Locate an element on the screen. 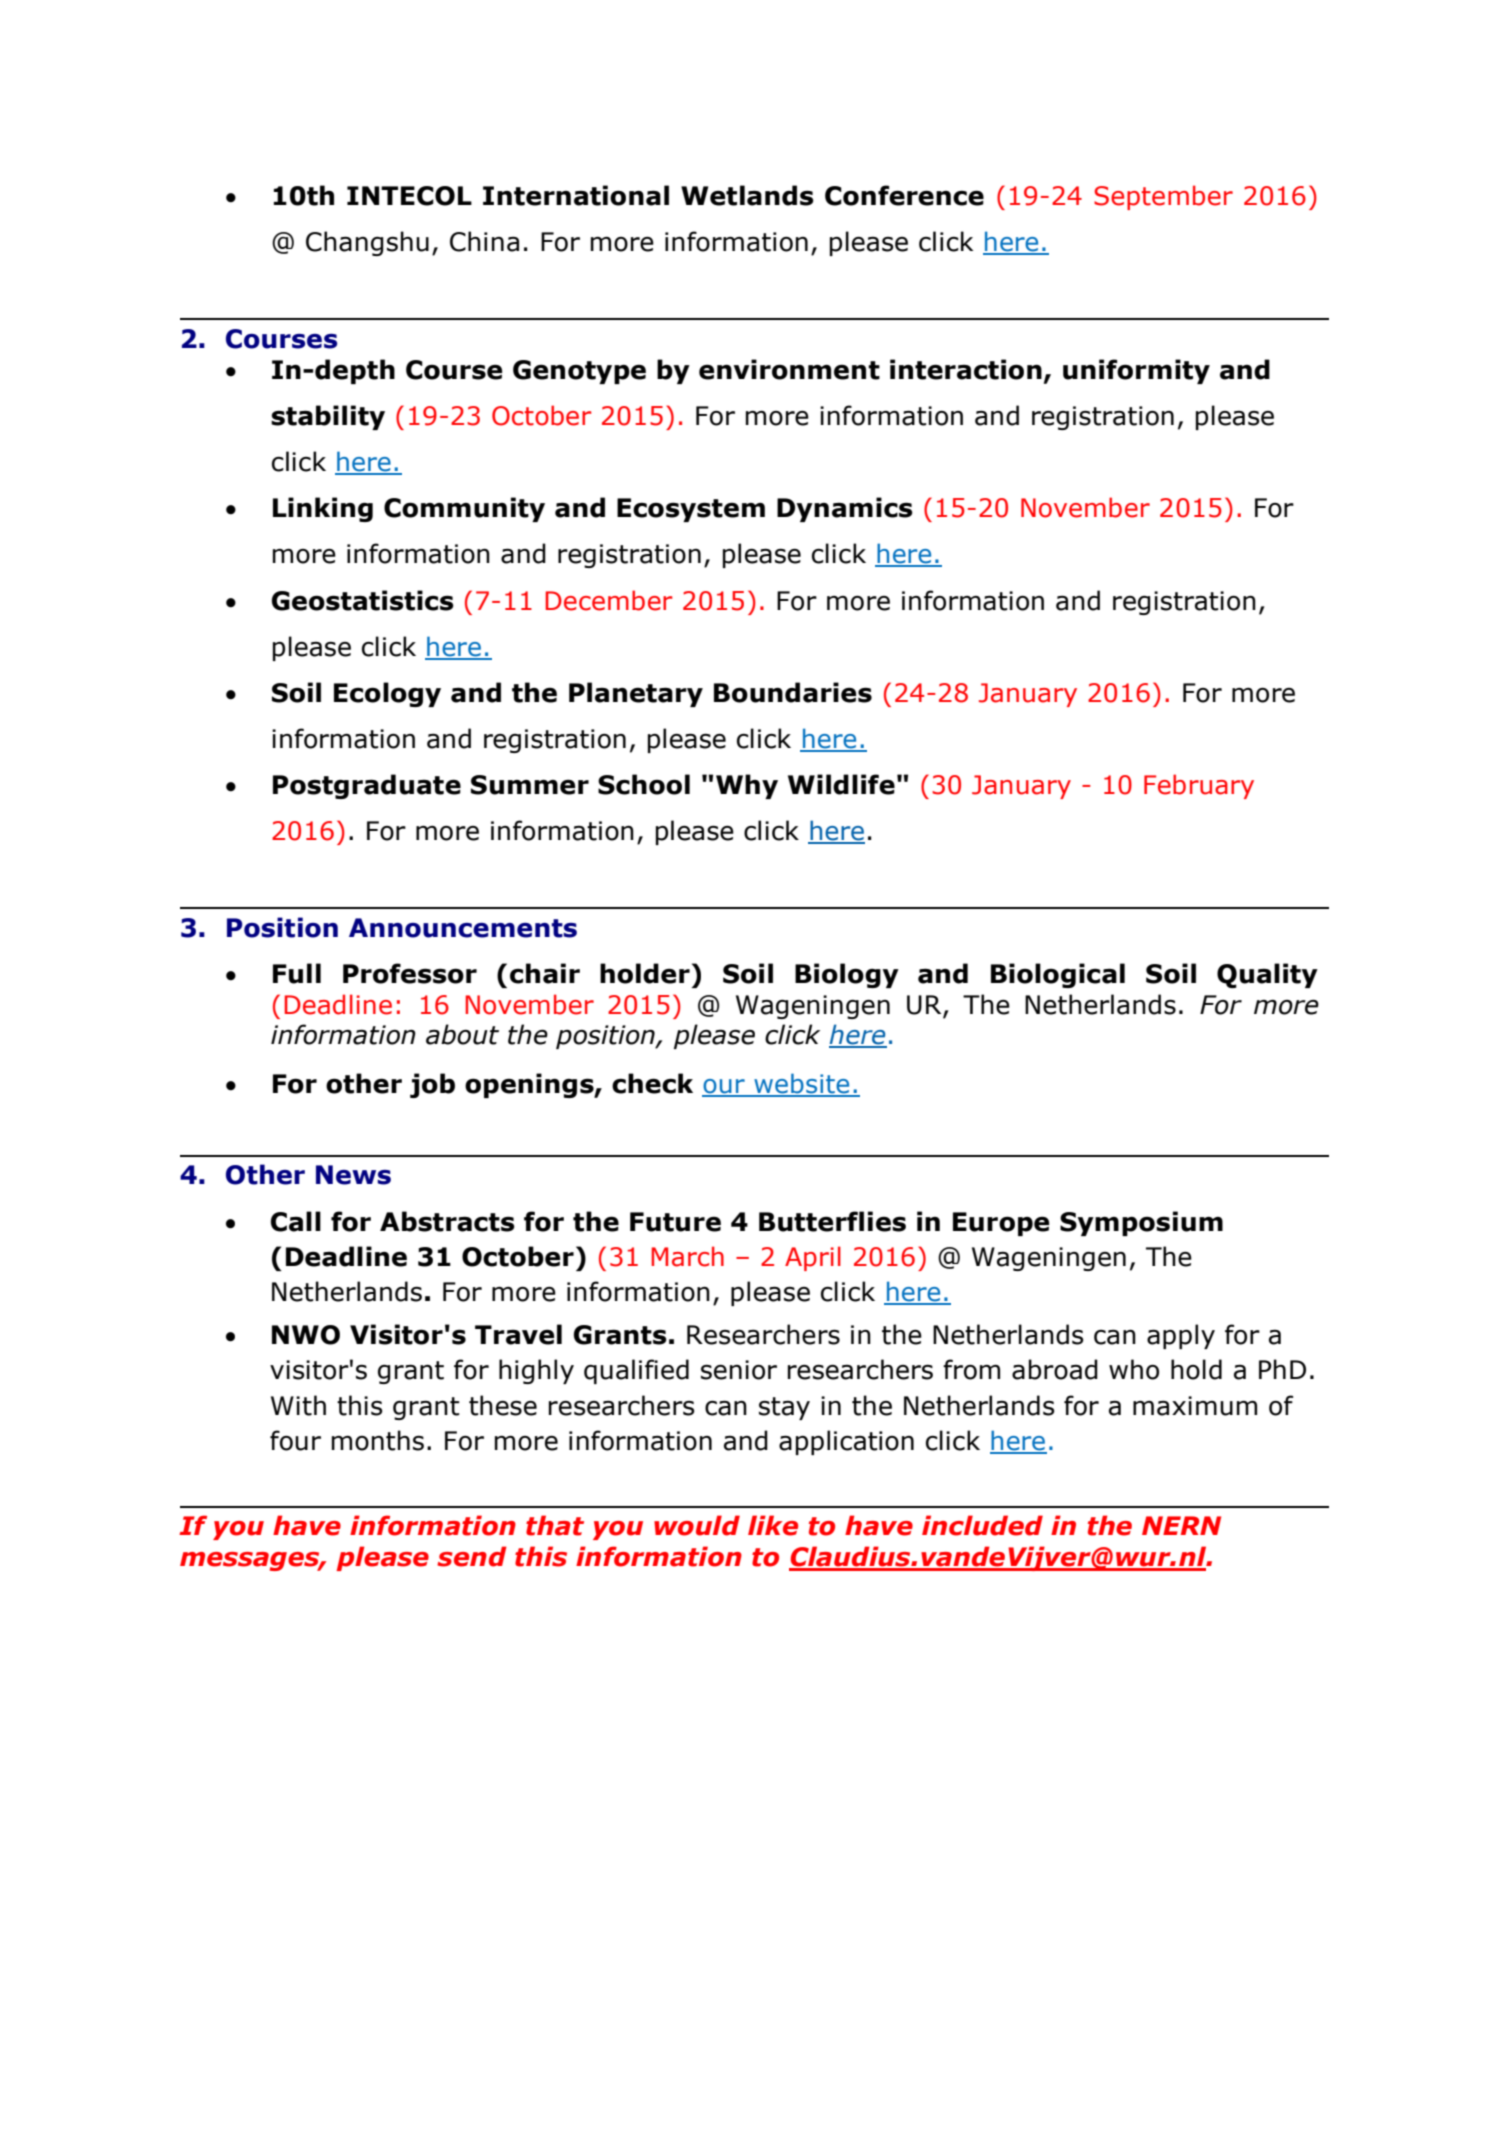  Wetlands is located at coordinates (747, 195).
